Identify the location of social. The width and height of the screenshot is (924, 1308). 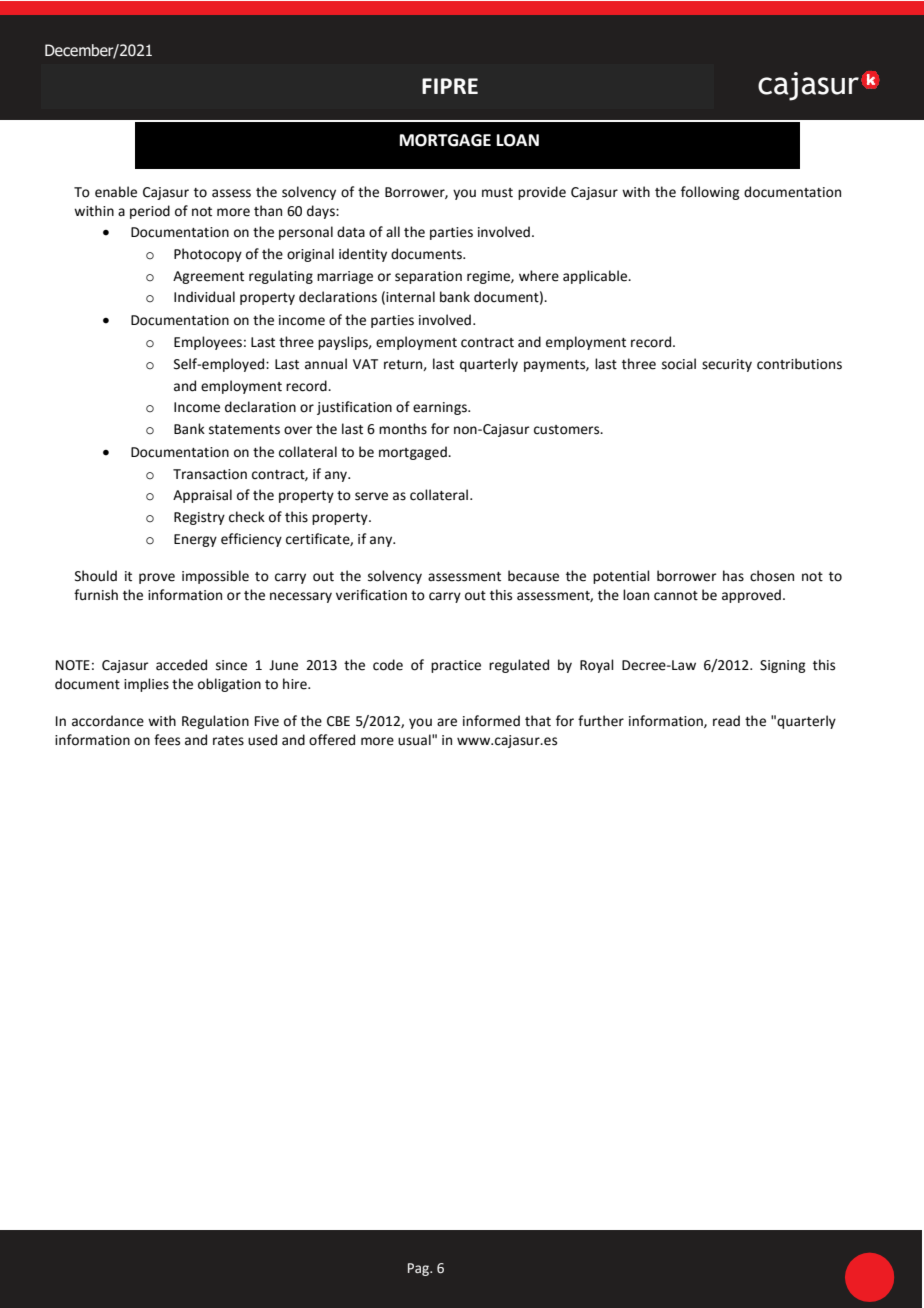
(679, 364).
